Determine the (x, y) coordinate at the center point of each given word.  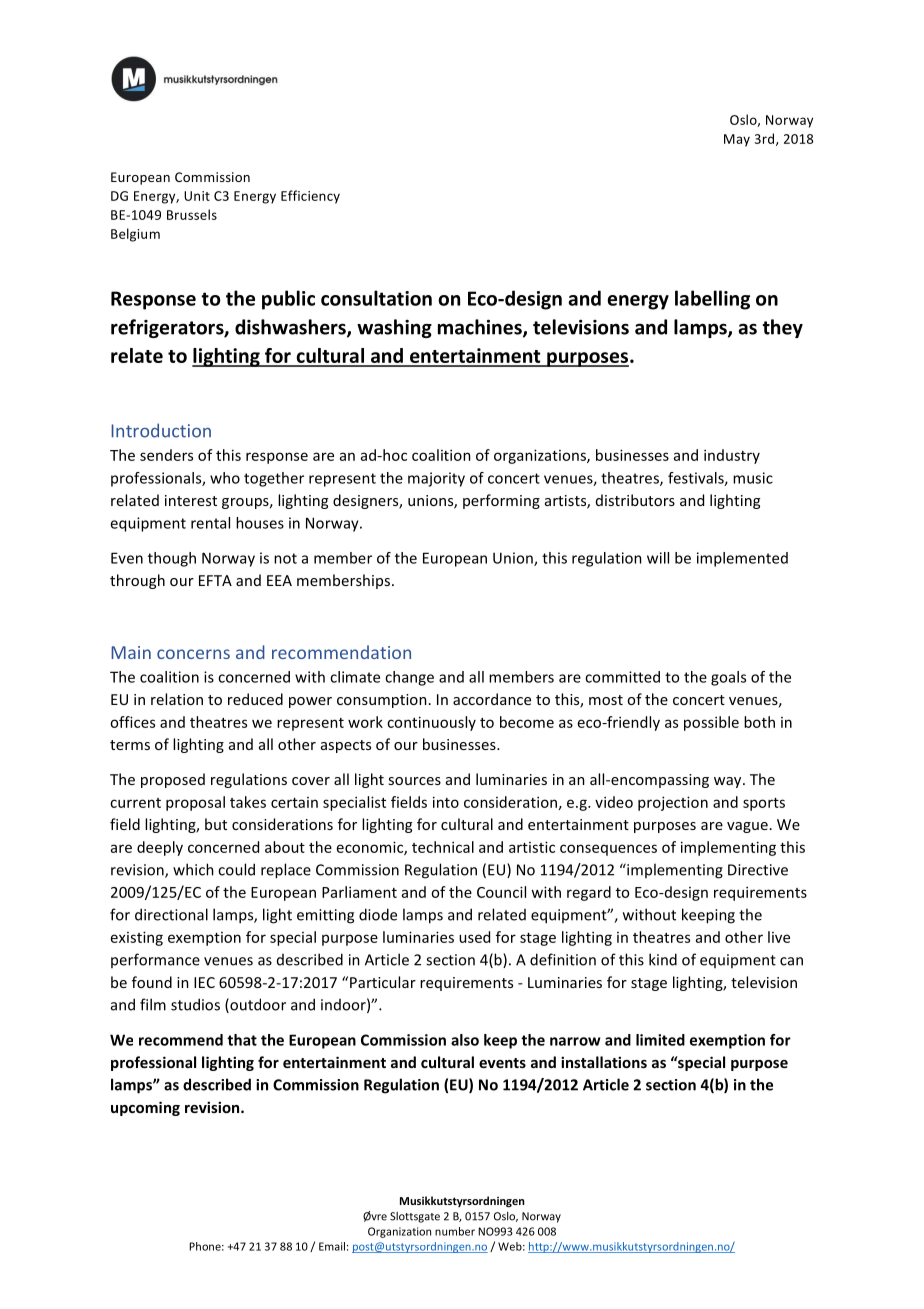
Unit (197, 196)
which (193, 869)
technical (443, 847)
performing (501, 501)
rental (210, 523)
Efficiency (310, 197)
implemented (742, 559)
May (737, 140)
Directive (758, 870)
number (455, 1231)
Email (332, 1246)
